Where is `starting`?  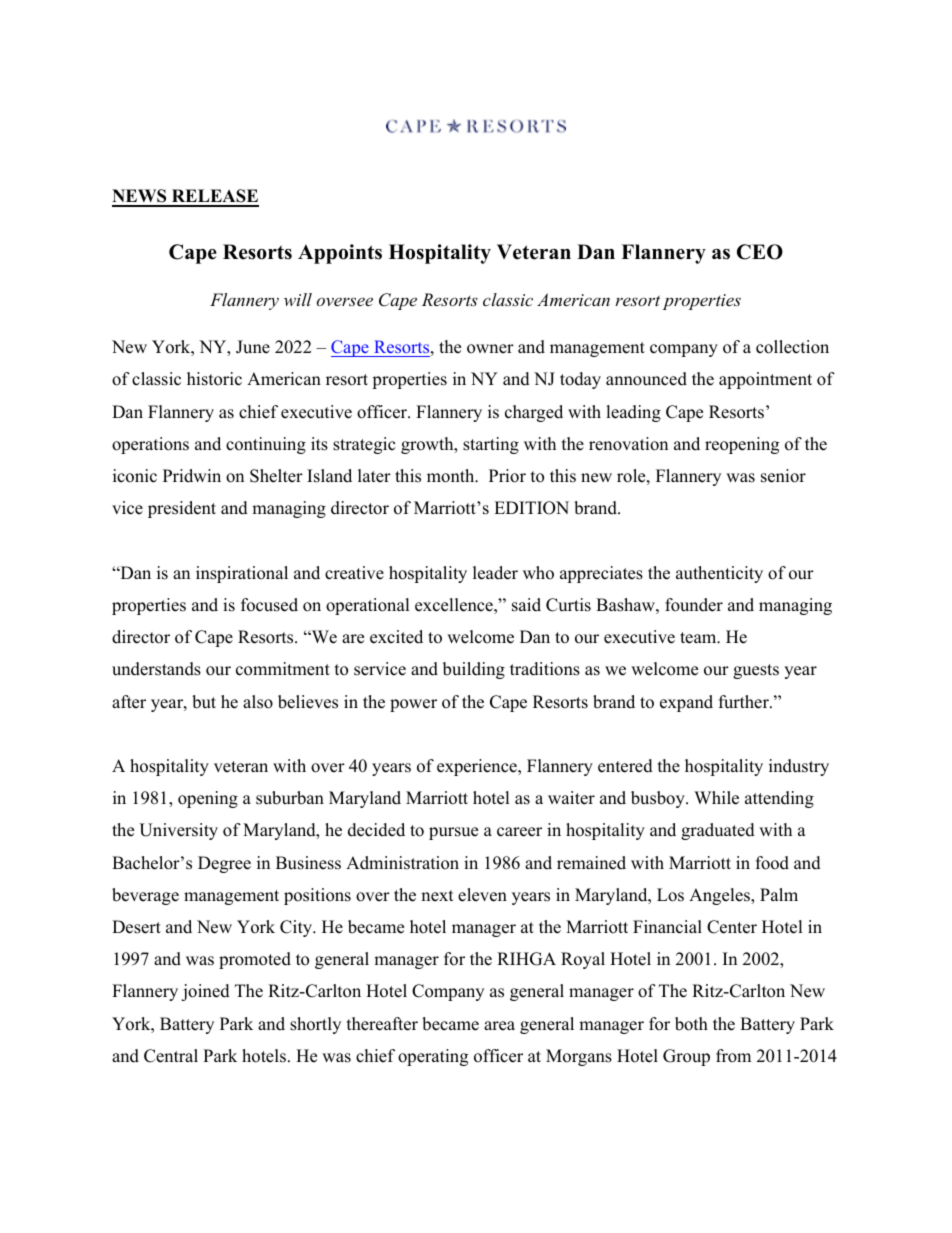
starting is located at coordinates (491, 445).
